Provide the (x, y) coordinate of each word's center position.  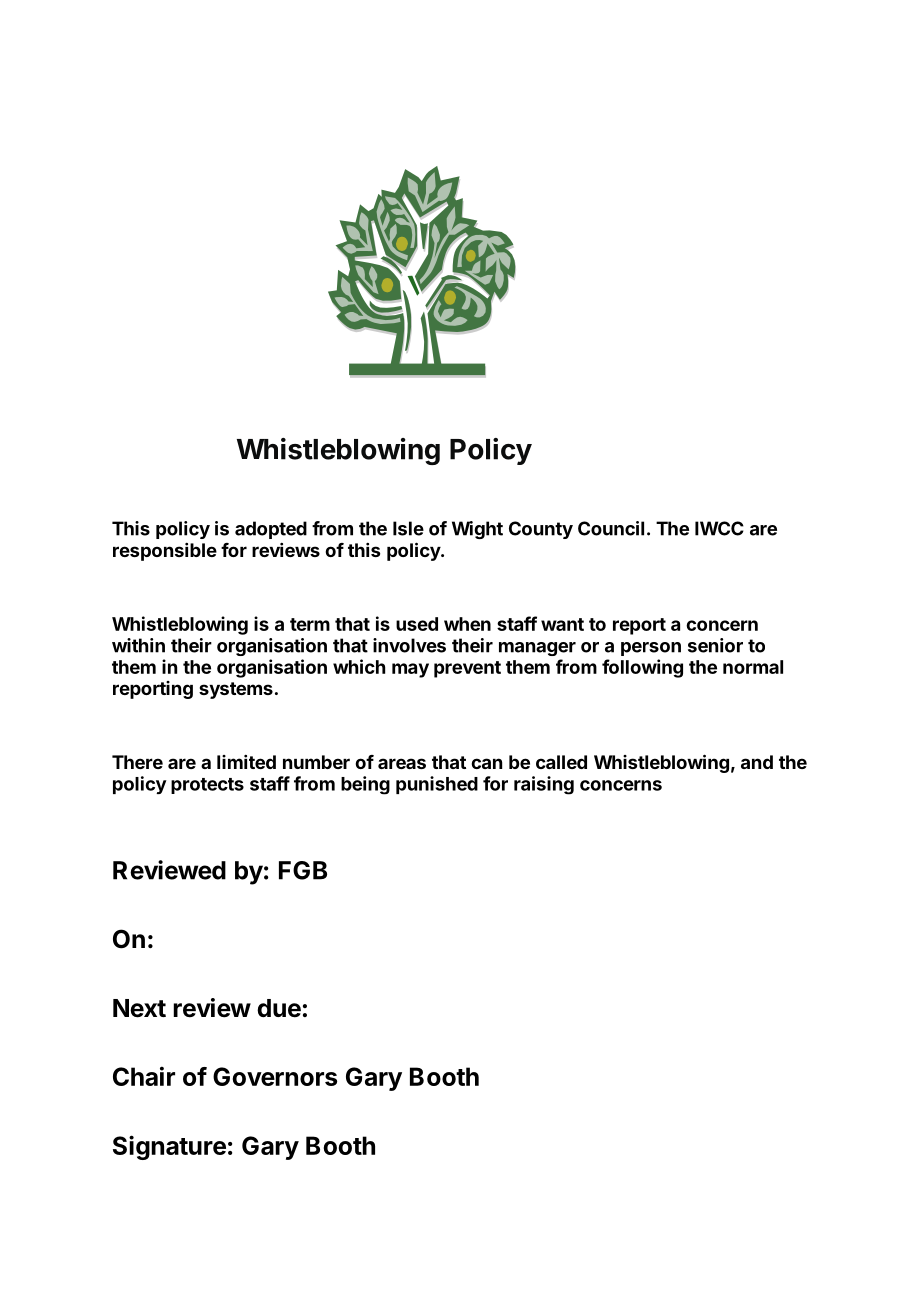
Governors (275, 1076)
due (279, 1008)
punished (437, 785)
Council (611, 528)
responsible (165, 552)
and (757, 762)
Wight (477, 530)
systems (236, 690)
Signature (169, 1147)
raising (544, 785)
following (642, 668)
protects (207, 786)
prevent (467, 669)
